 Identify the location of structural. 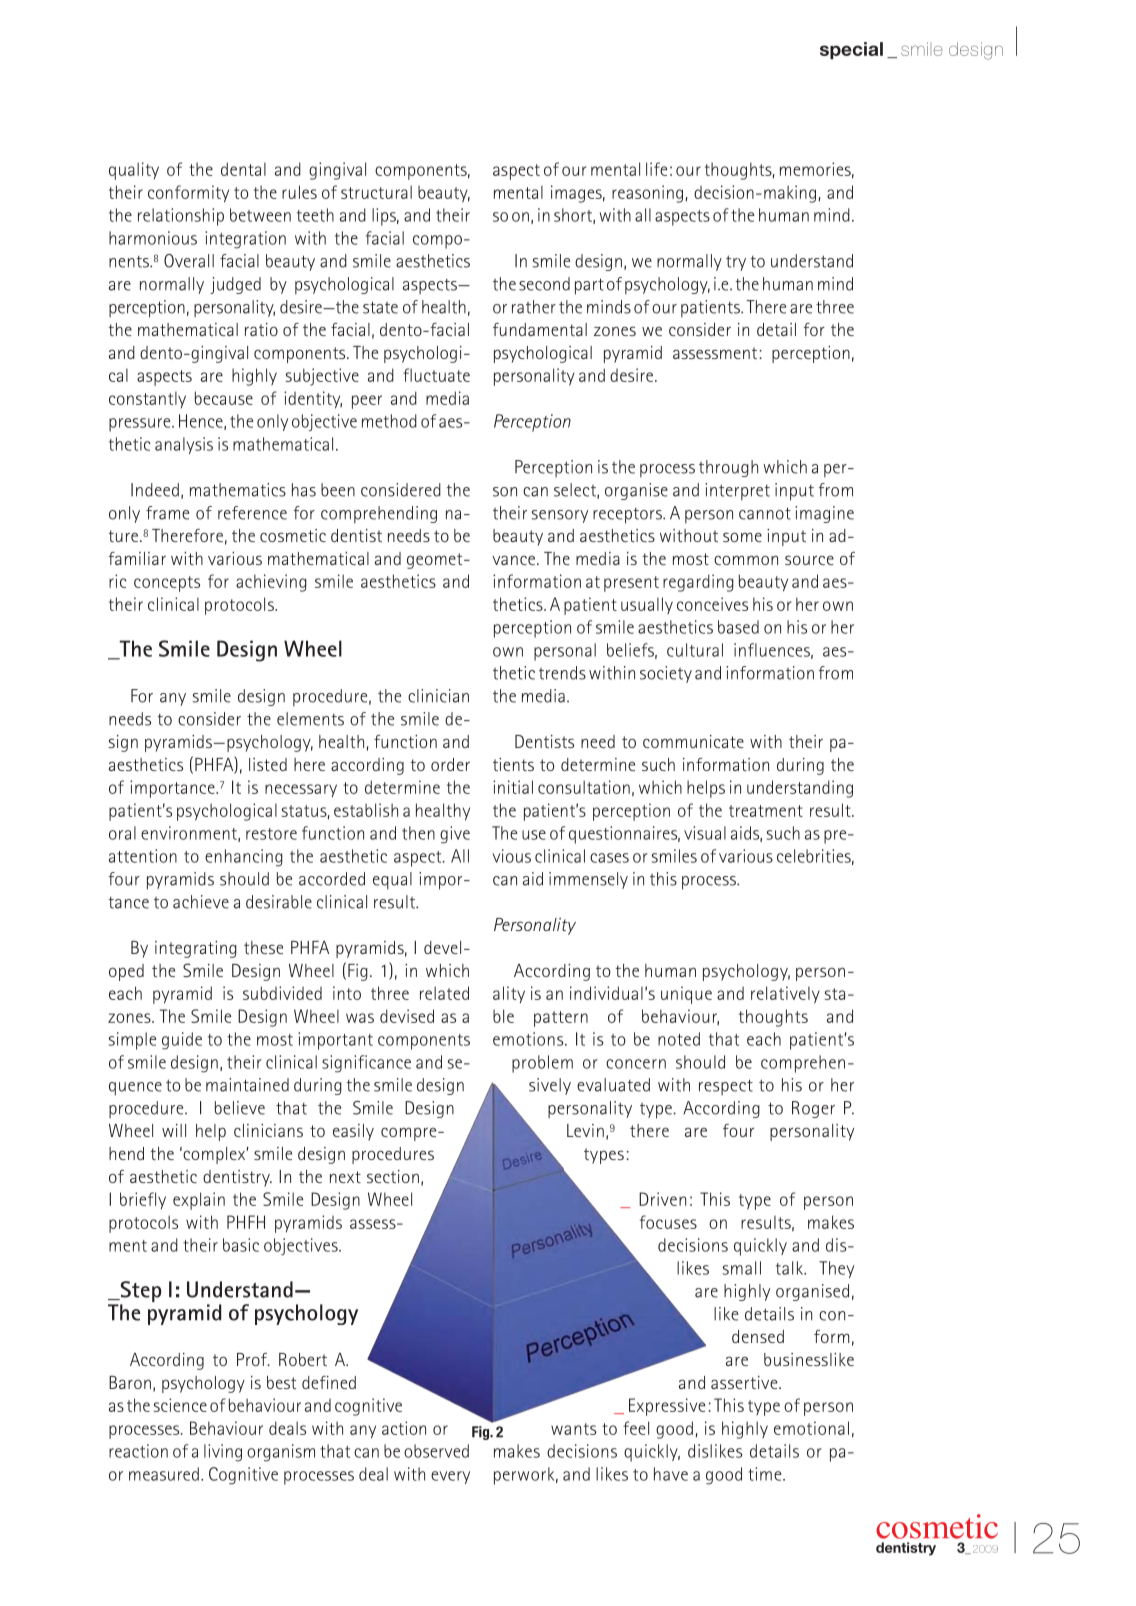
(376, 192).
